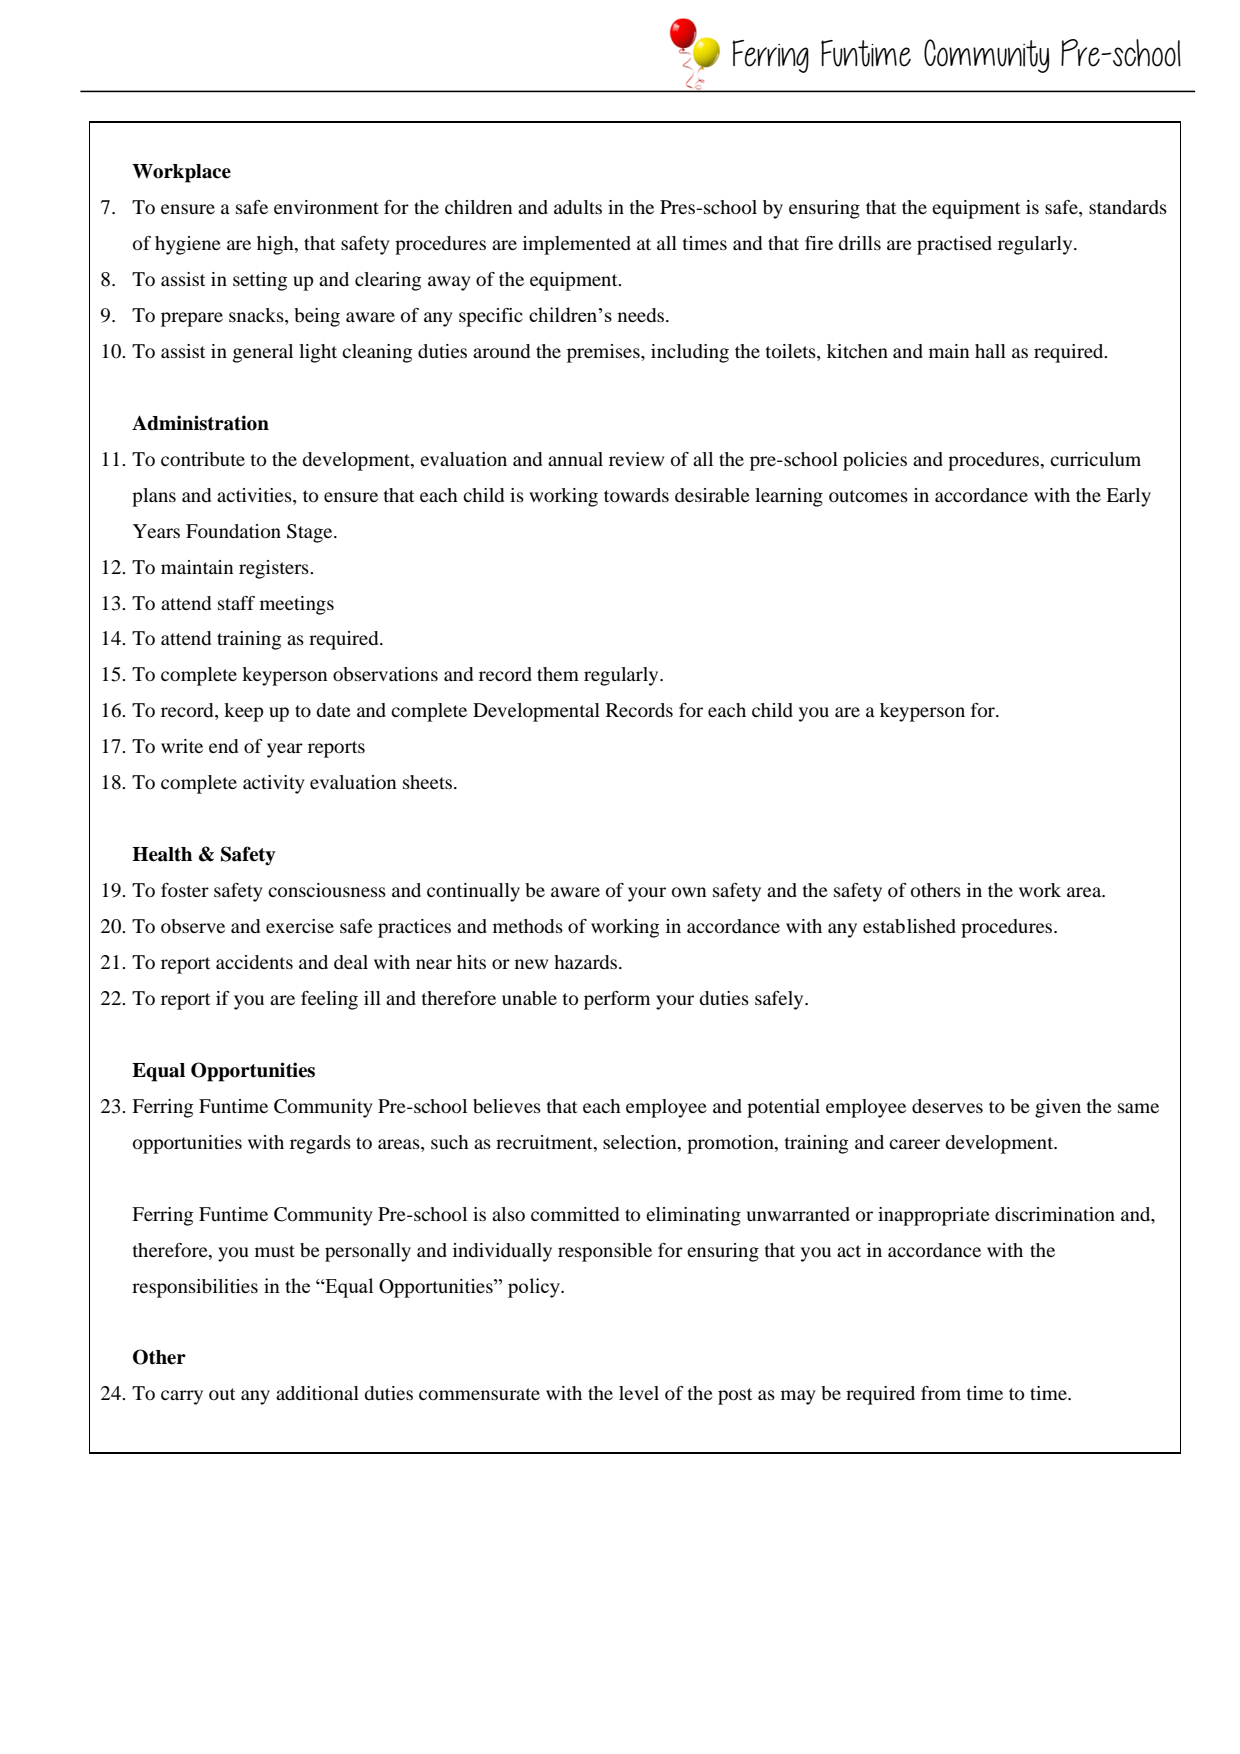 The image size is (1240, 1754). I want to click on high, so click(276, 245).
